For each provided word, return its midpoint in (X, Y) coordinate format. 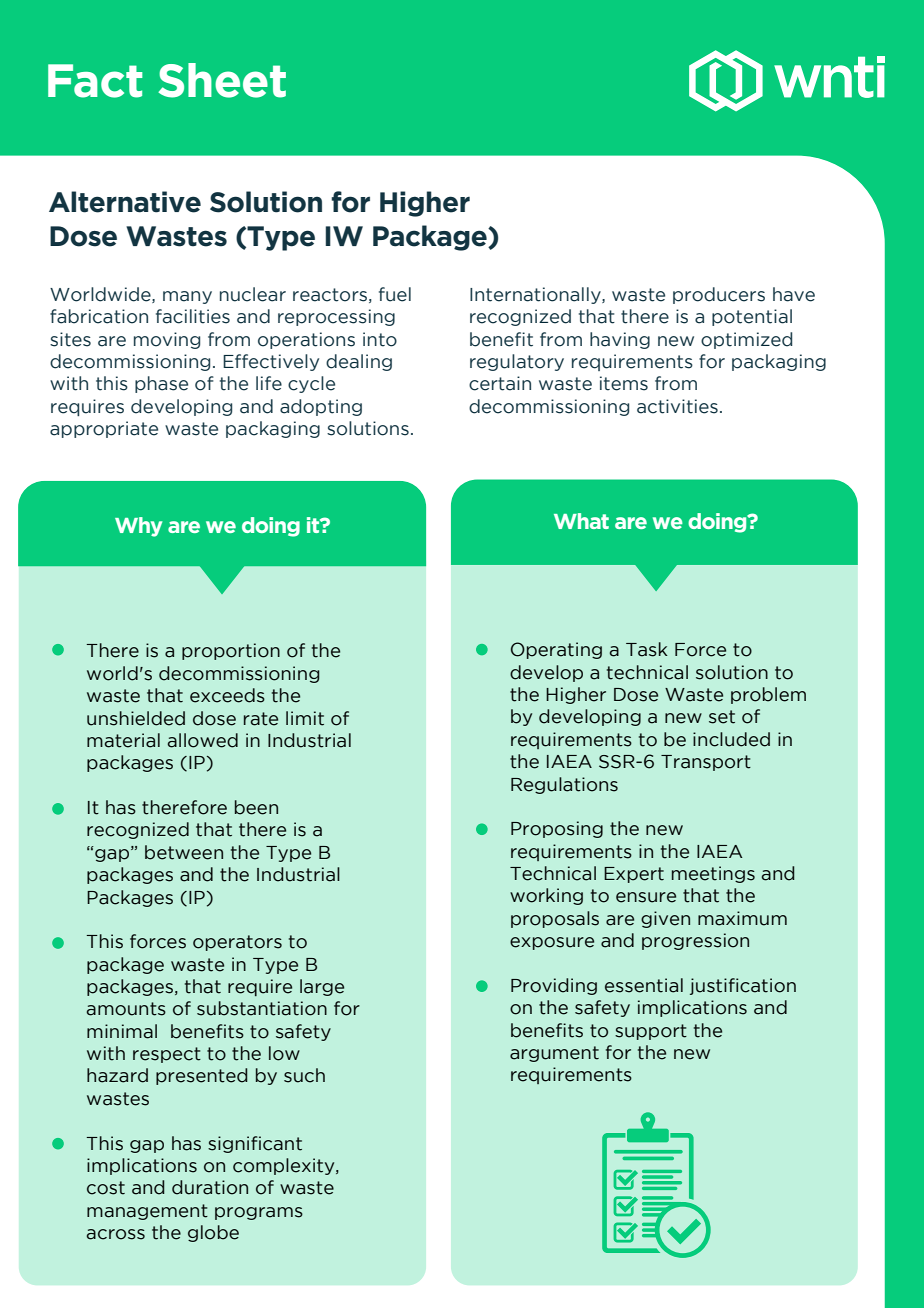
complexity (285, 1166)
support (651, 1032)
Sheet (222, 80)
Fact (95, 81)
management (147, 1212)
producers (719, 295)
